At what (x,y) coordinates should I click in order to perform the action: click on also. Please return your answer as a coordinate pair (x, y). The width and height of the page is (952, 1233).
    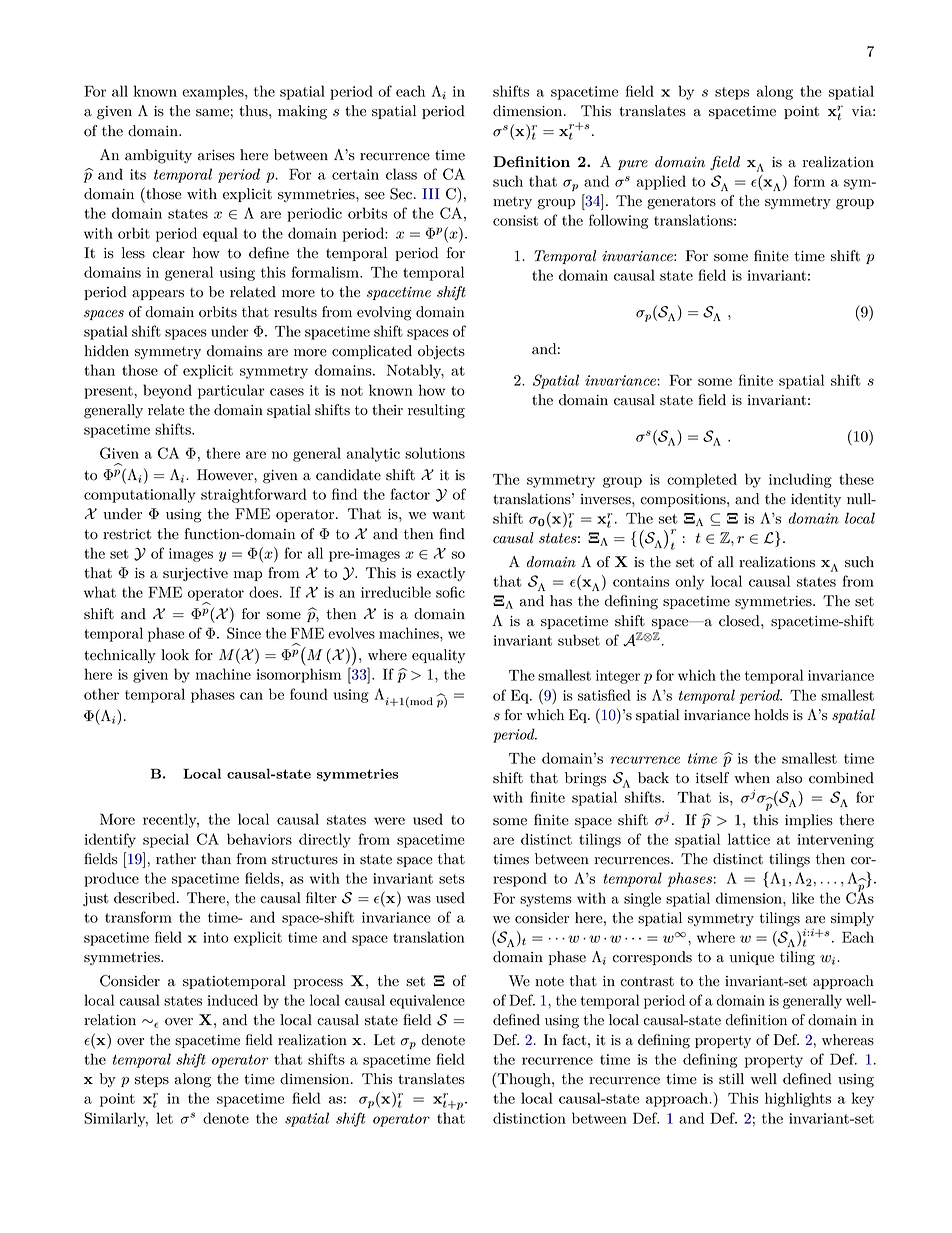
    Looking at the image, I should click on (789, 778).
